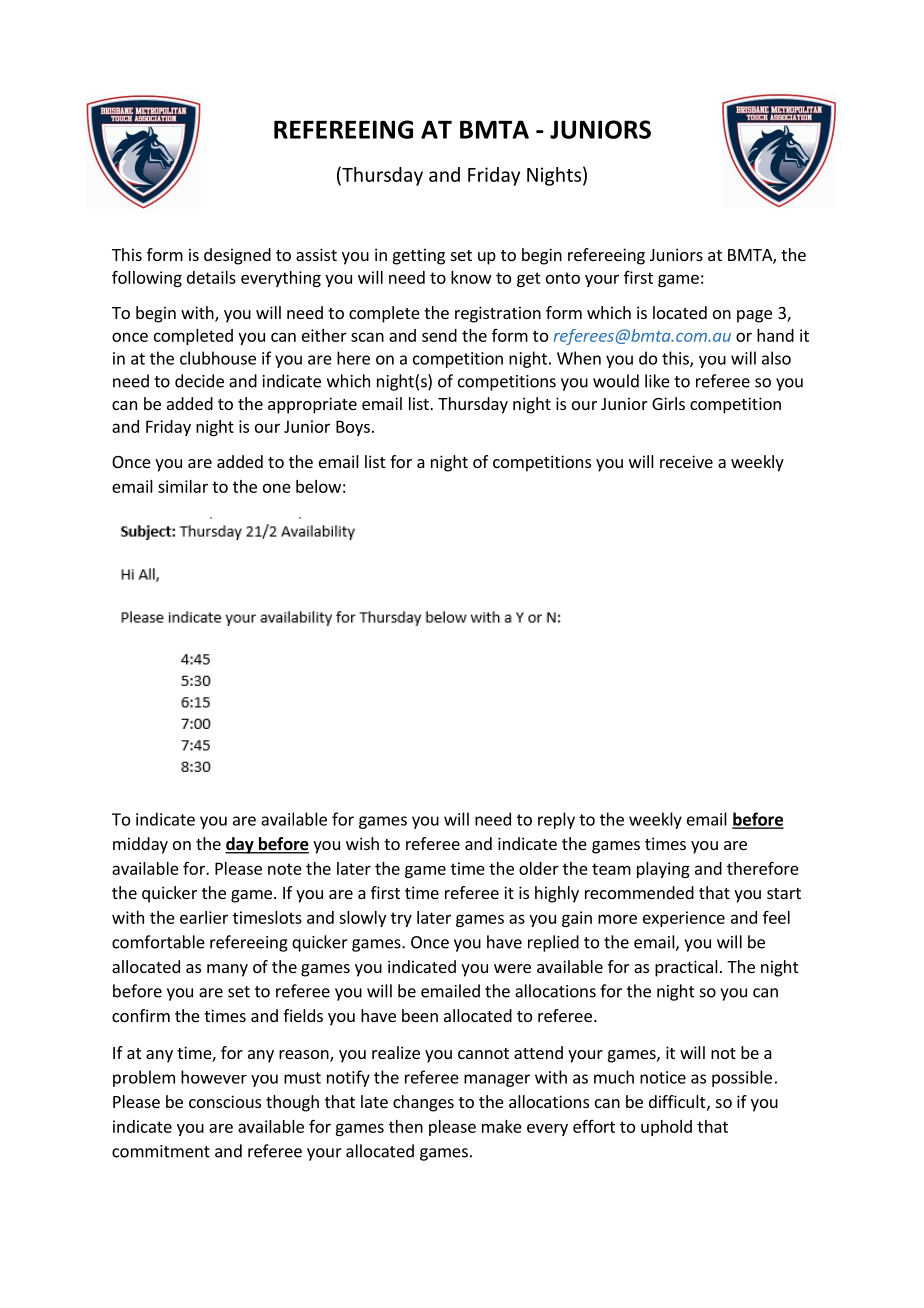  What do you see at coordinates (211, 277) in the screenshot?
I see `details` at bounding box center [211, 277].
